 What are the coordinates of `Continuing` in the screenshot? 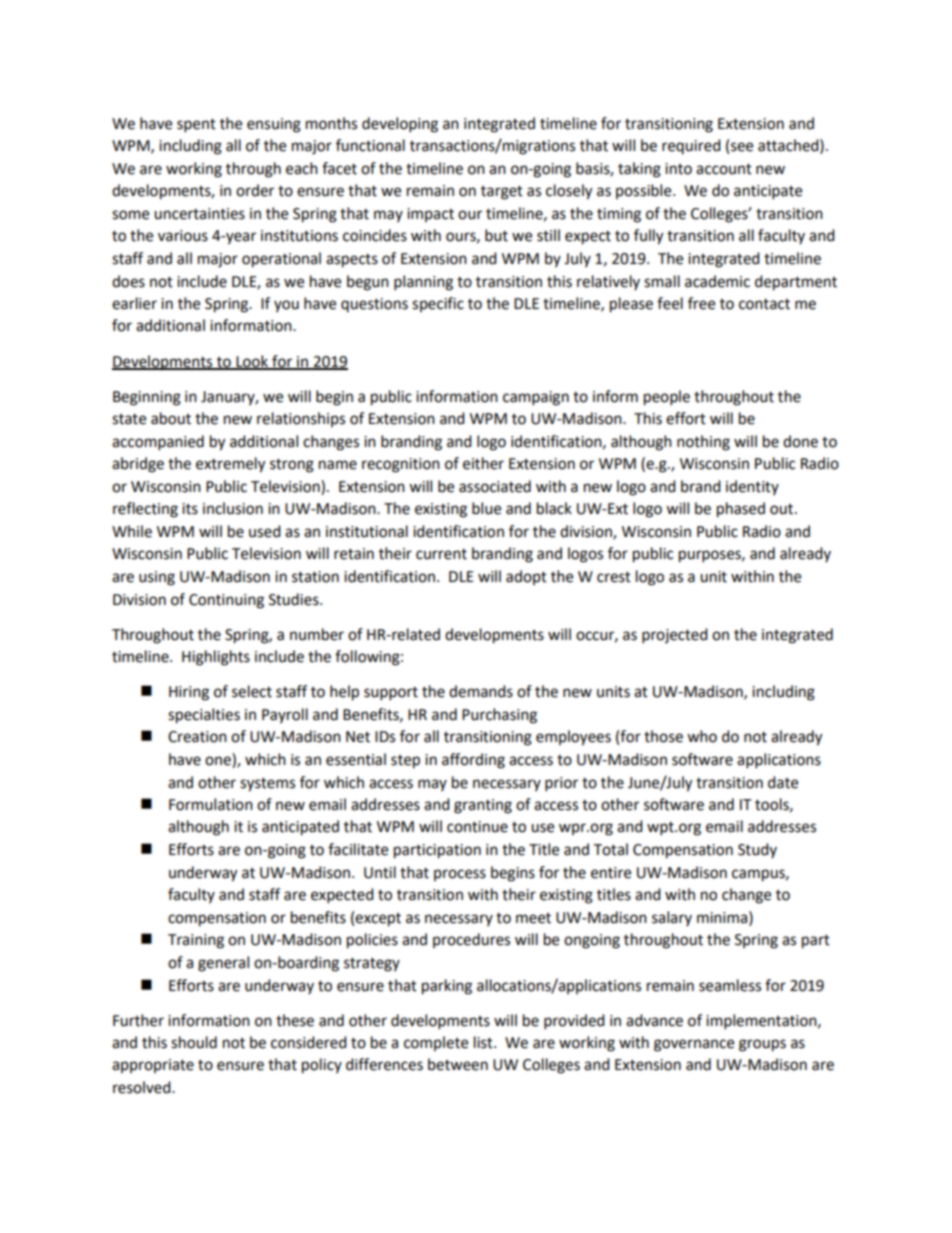 It's located at (226, 601).
